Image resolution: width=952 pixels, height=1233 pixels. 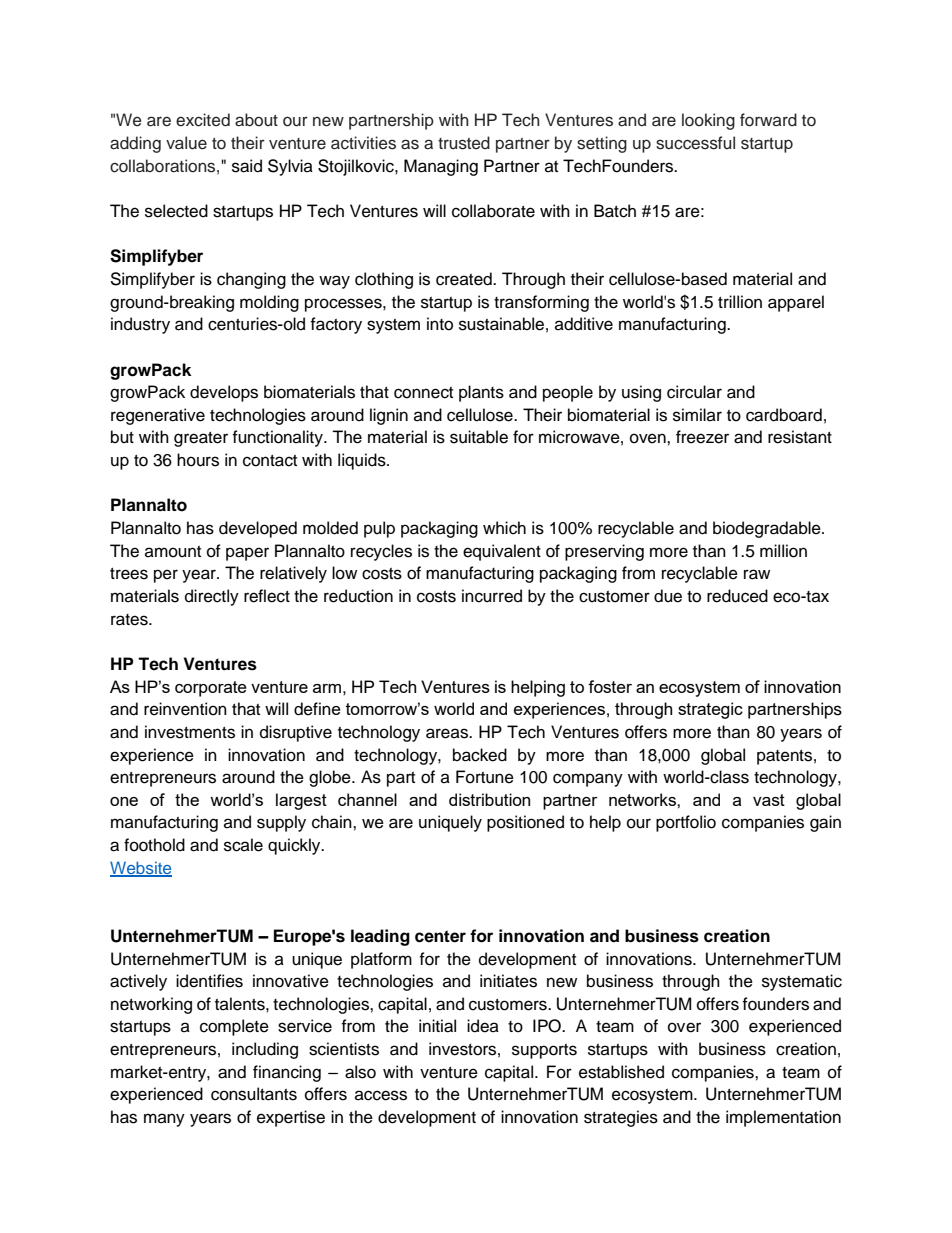 What do you see at coordinates (768, 529) in the document?
I see `biodegradable` at bounding box center [768, 529].
